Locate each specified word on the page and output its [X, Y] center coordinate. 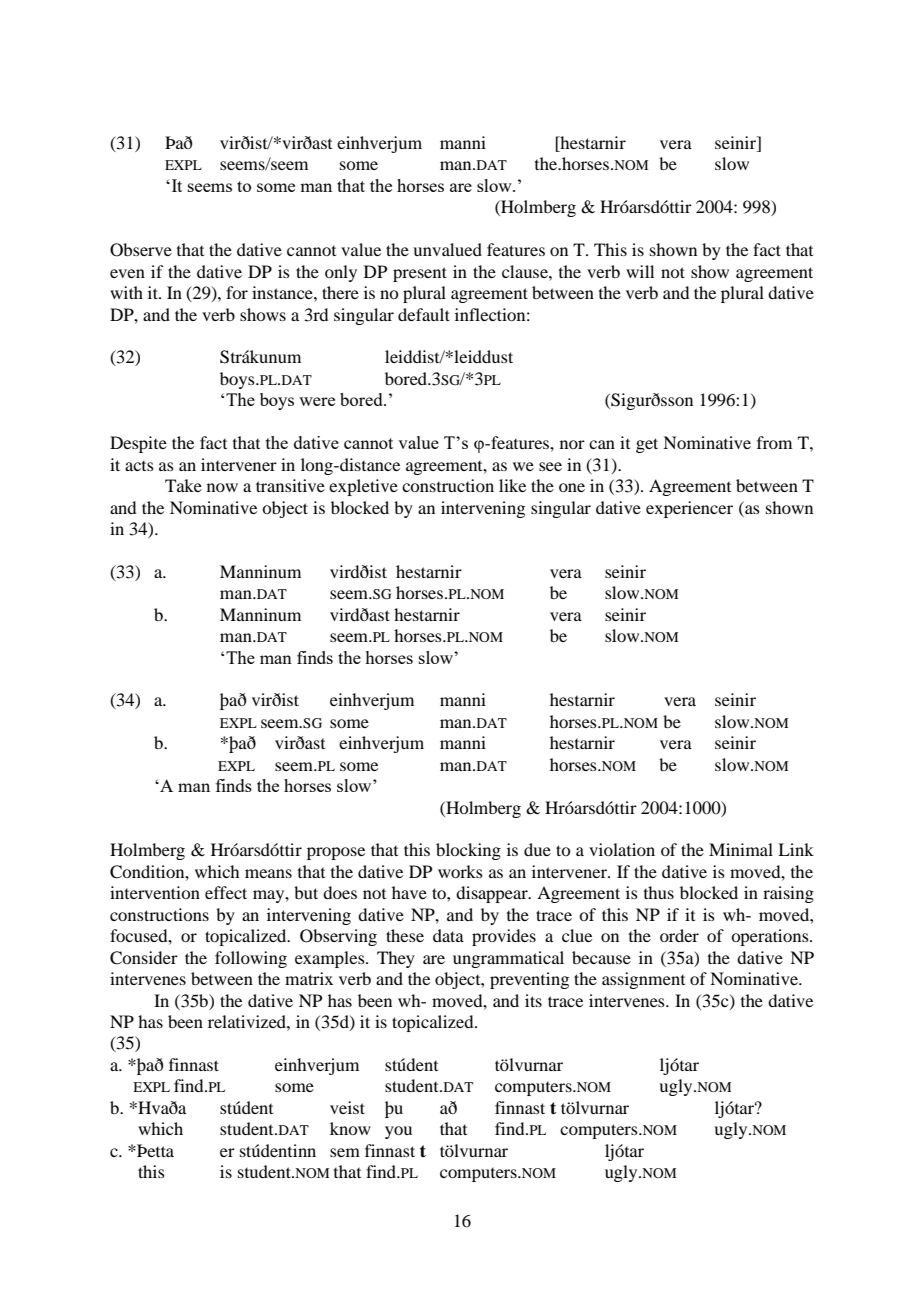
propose [336, 853]
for [237, 292]
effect [226, 892]
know [350, 1128]
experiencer [689, 509]
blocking [468, 851]
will [640, 271]
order [679, 935]
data [448, 935]
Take [183, 485]
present [420, 274]
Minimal [741, 849]
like [512, 485]
